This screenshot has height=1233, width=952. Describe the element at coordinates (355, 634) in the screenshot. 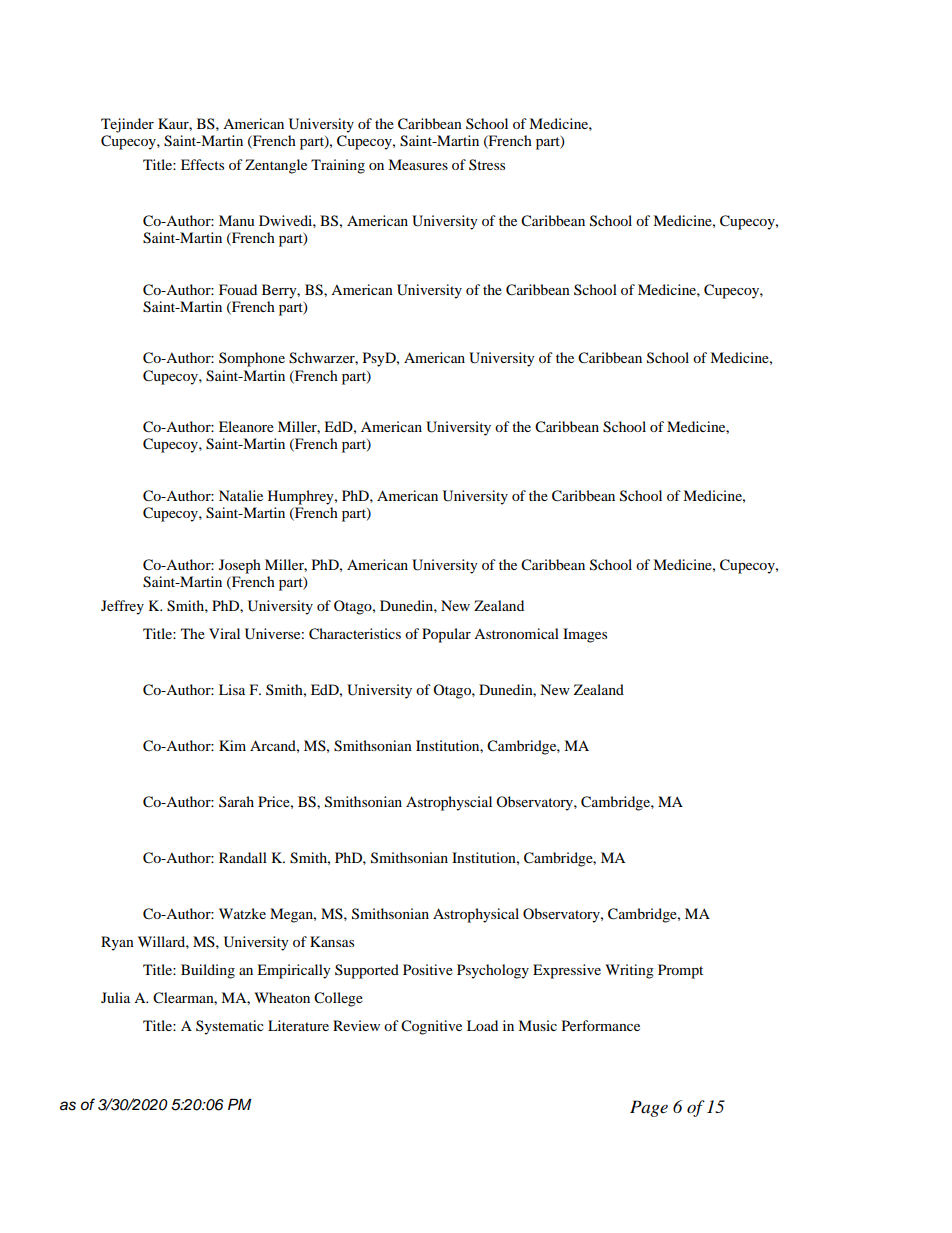

I see `Characteristics` at that location.
